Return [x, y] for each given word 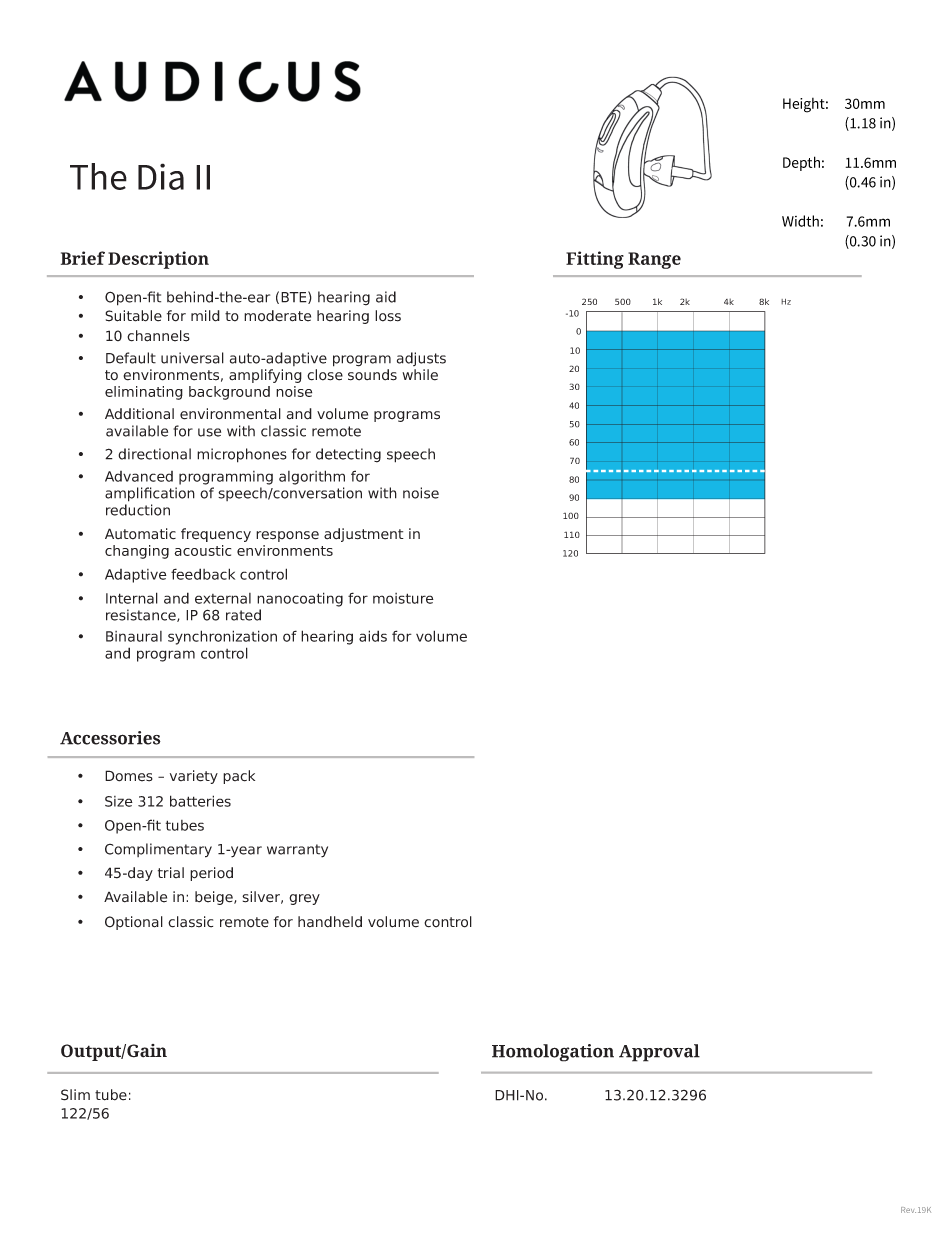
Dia [161, 176]
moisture [403, 598]
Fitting [595, 260]
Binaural [134, 636]
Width [800, 221]
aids [373, 636]
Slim [75, 1095]
